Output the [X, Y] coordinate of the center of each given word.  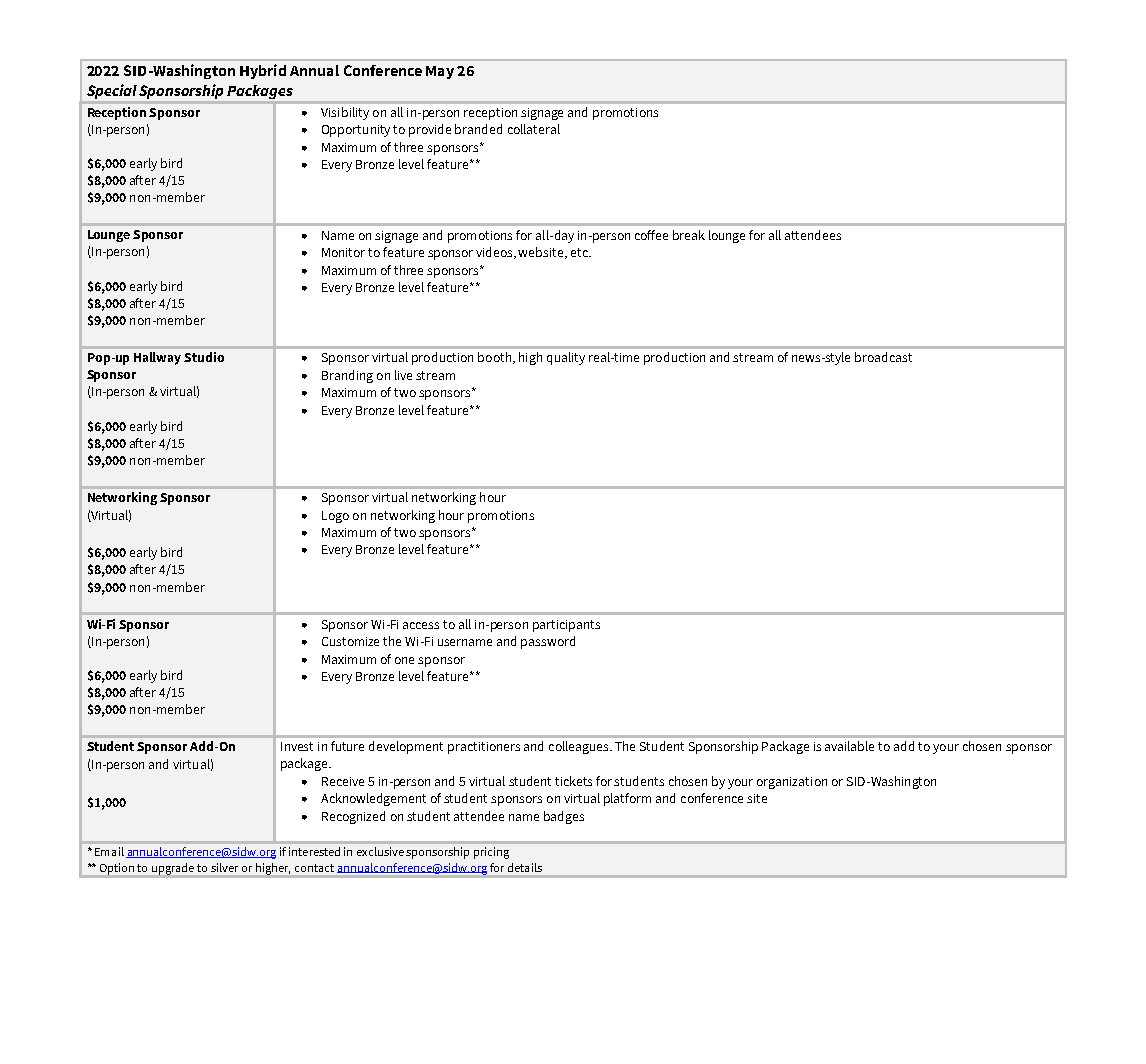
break [689, 235]
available [849, 746]
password [548, 642]
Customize [350, 641]
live [403, 375]
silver [224, 867]
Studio [204, 357]
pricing [491, 853]
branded [478, 129]
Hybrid [263, 71]
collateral [534, 129]
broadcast [883, 357]
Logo [335, 517]
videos [496, 253]
